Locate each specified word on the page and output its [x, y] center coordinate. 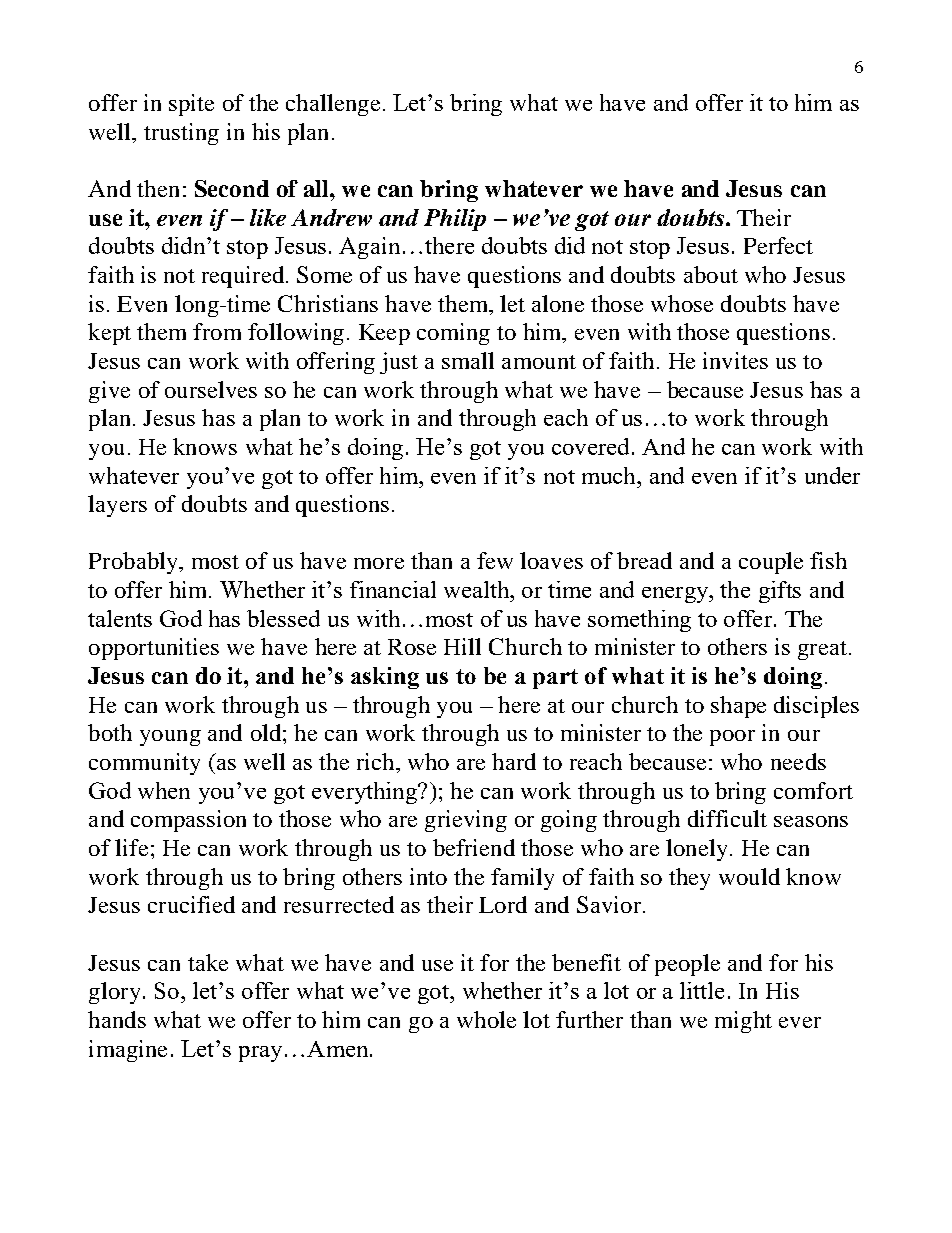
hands [117, 1019]
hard [514, 761]
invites [735, 360]
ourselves [211, 389]
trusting [181, 134]
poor [732, 738]
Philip [455, 220]
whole [486, 1019]
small [468, 360]
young [170, 738]
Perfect [778, 245]
